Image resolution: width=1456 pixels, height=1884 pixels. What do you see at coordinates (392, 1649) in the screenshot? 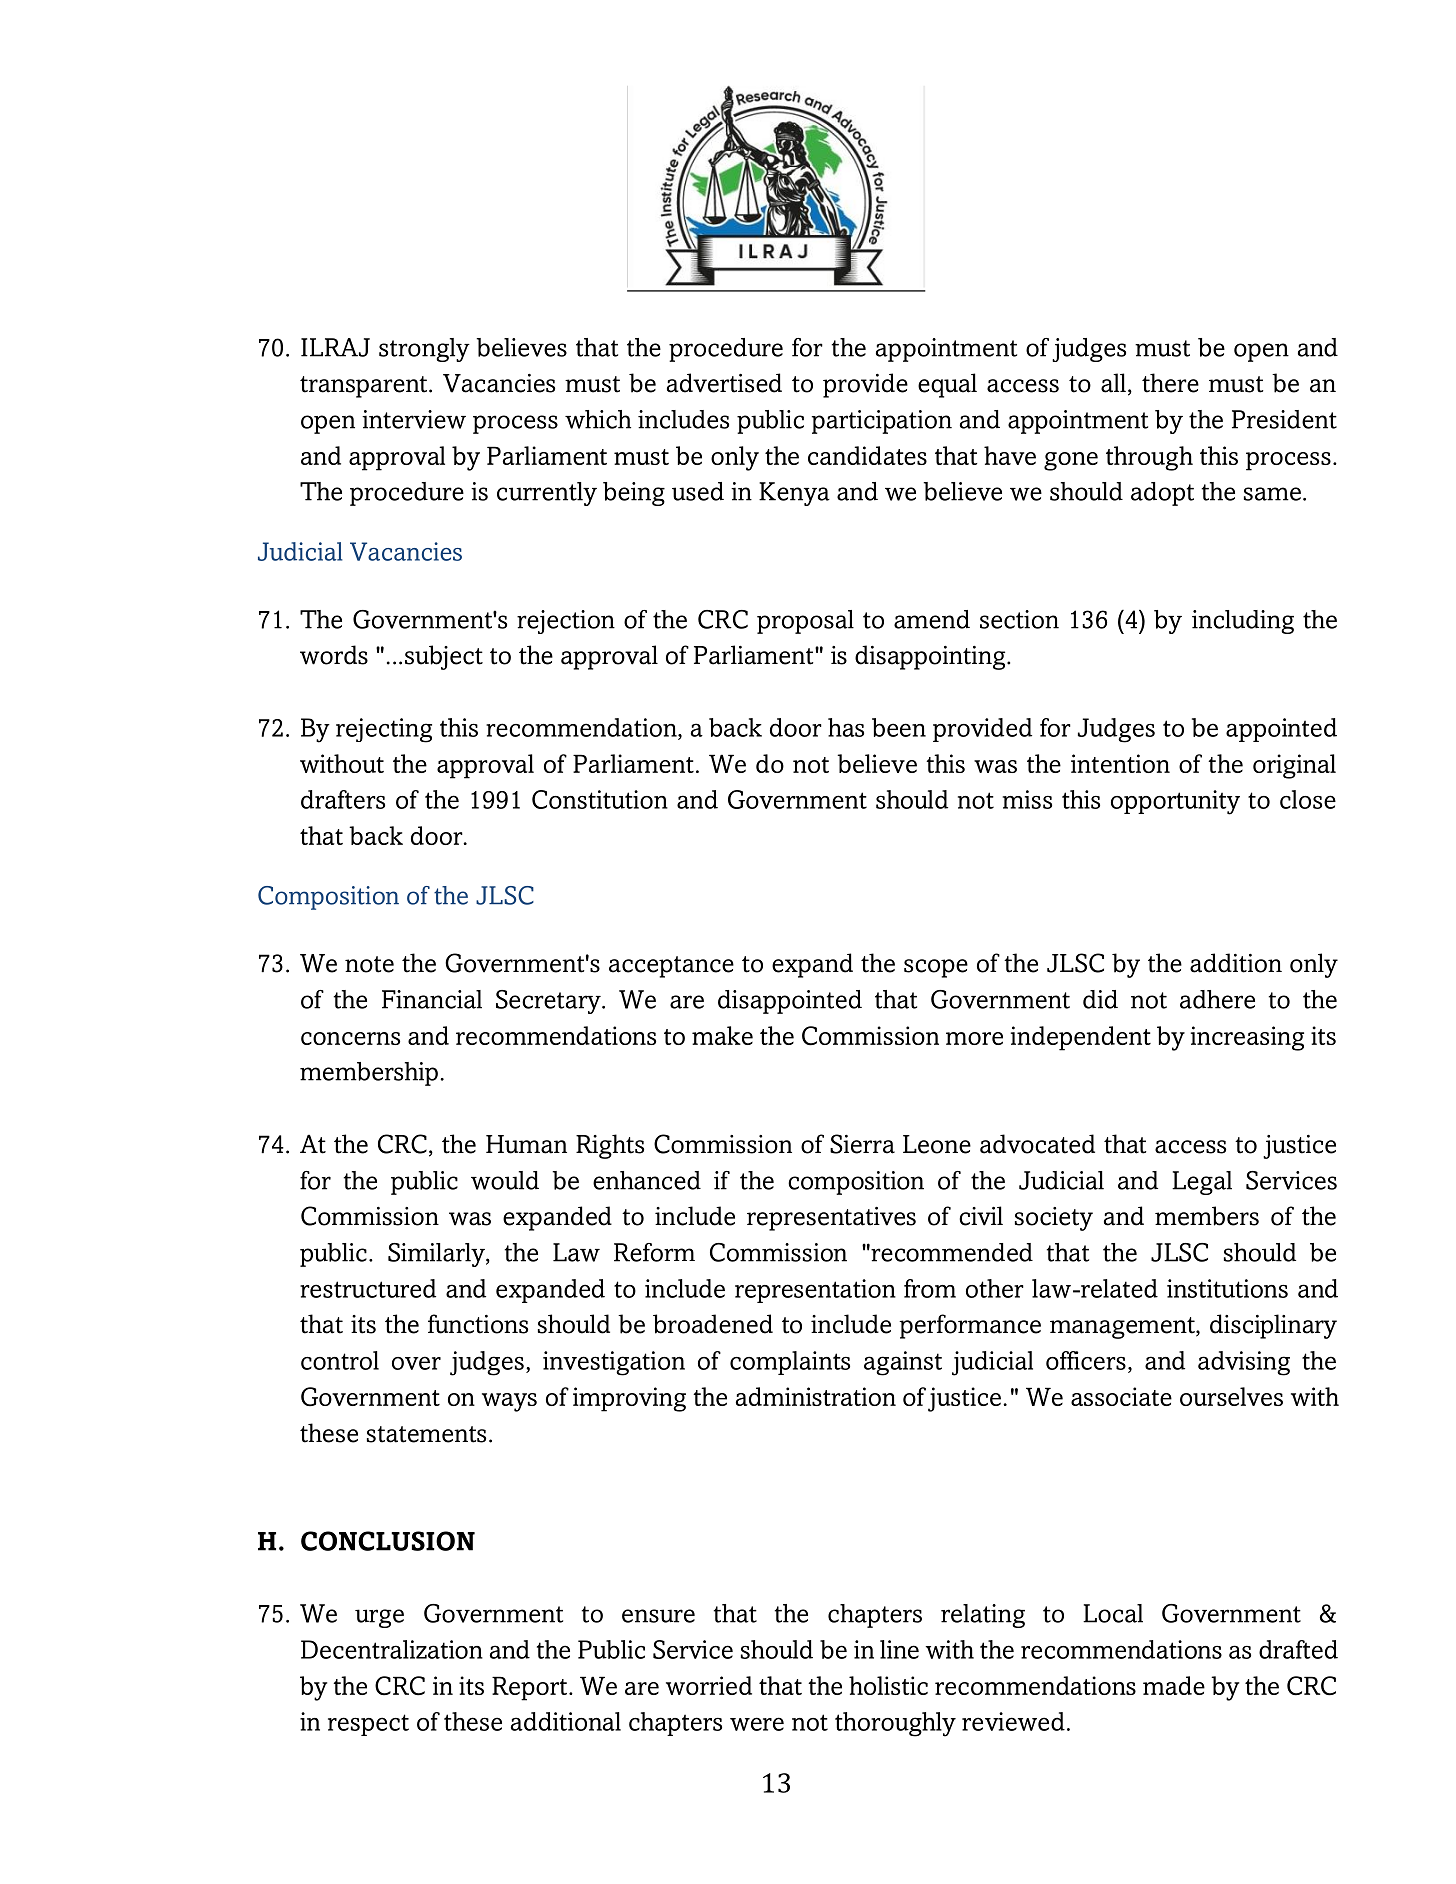
I see `Decentralization` at bounding box center [392, 1649].
